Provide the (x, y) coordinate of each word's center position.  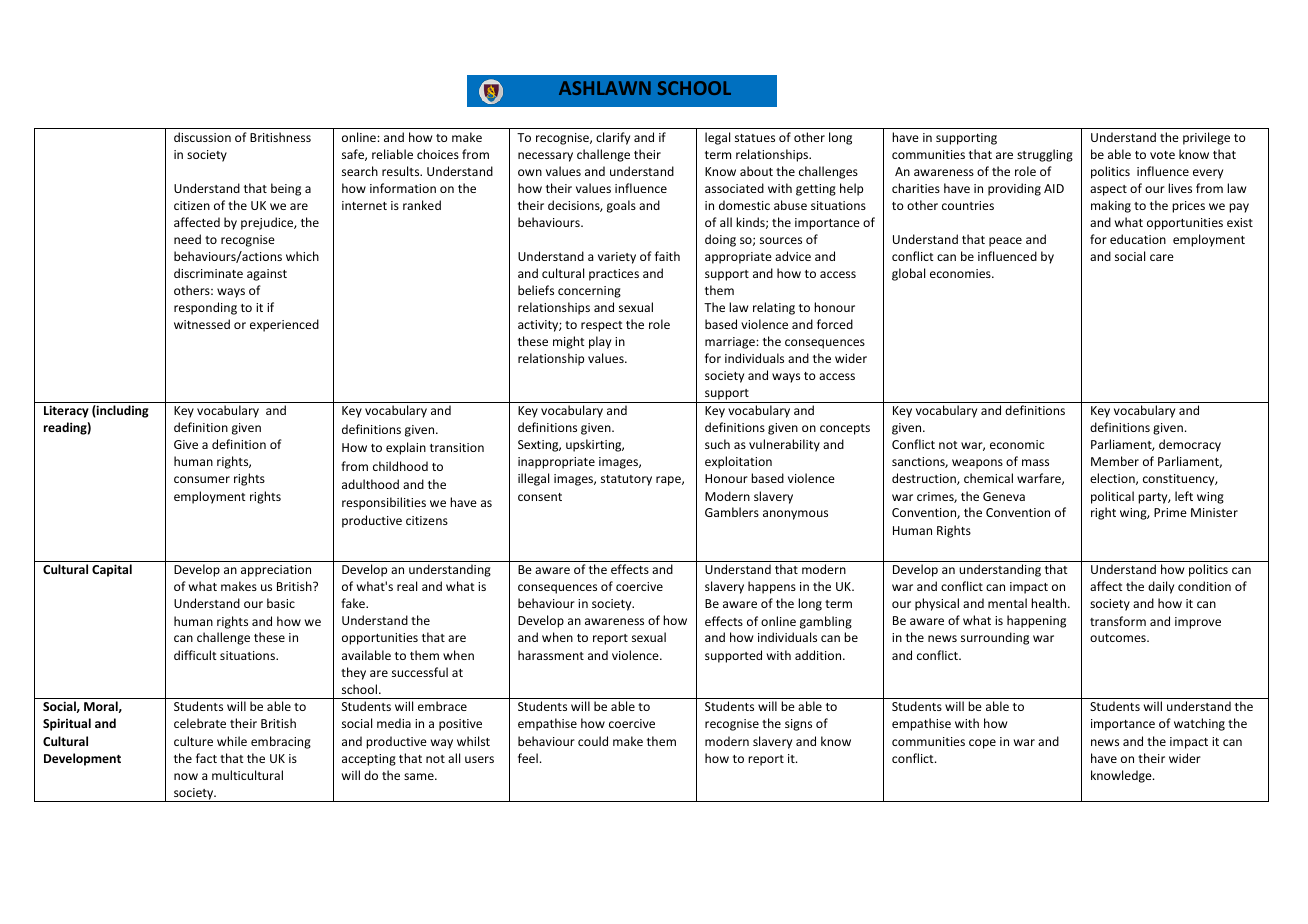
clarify (613, 138)
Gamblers (732, 512)
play (600, 342)
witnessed (202, 324)
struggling (1045, 155)
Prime (1170, 512)
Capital (112, 570)
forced (835, 324)
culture (193, 741)
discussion (202, 137)
